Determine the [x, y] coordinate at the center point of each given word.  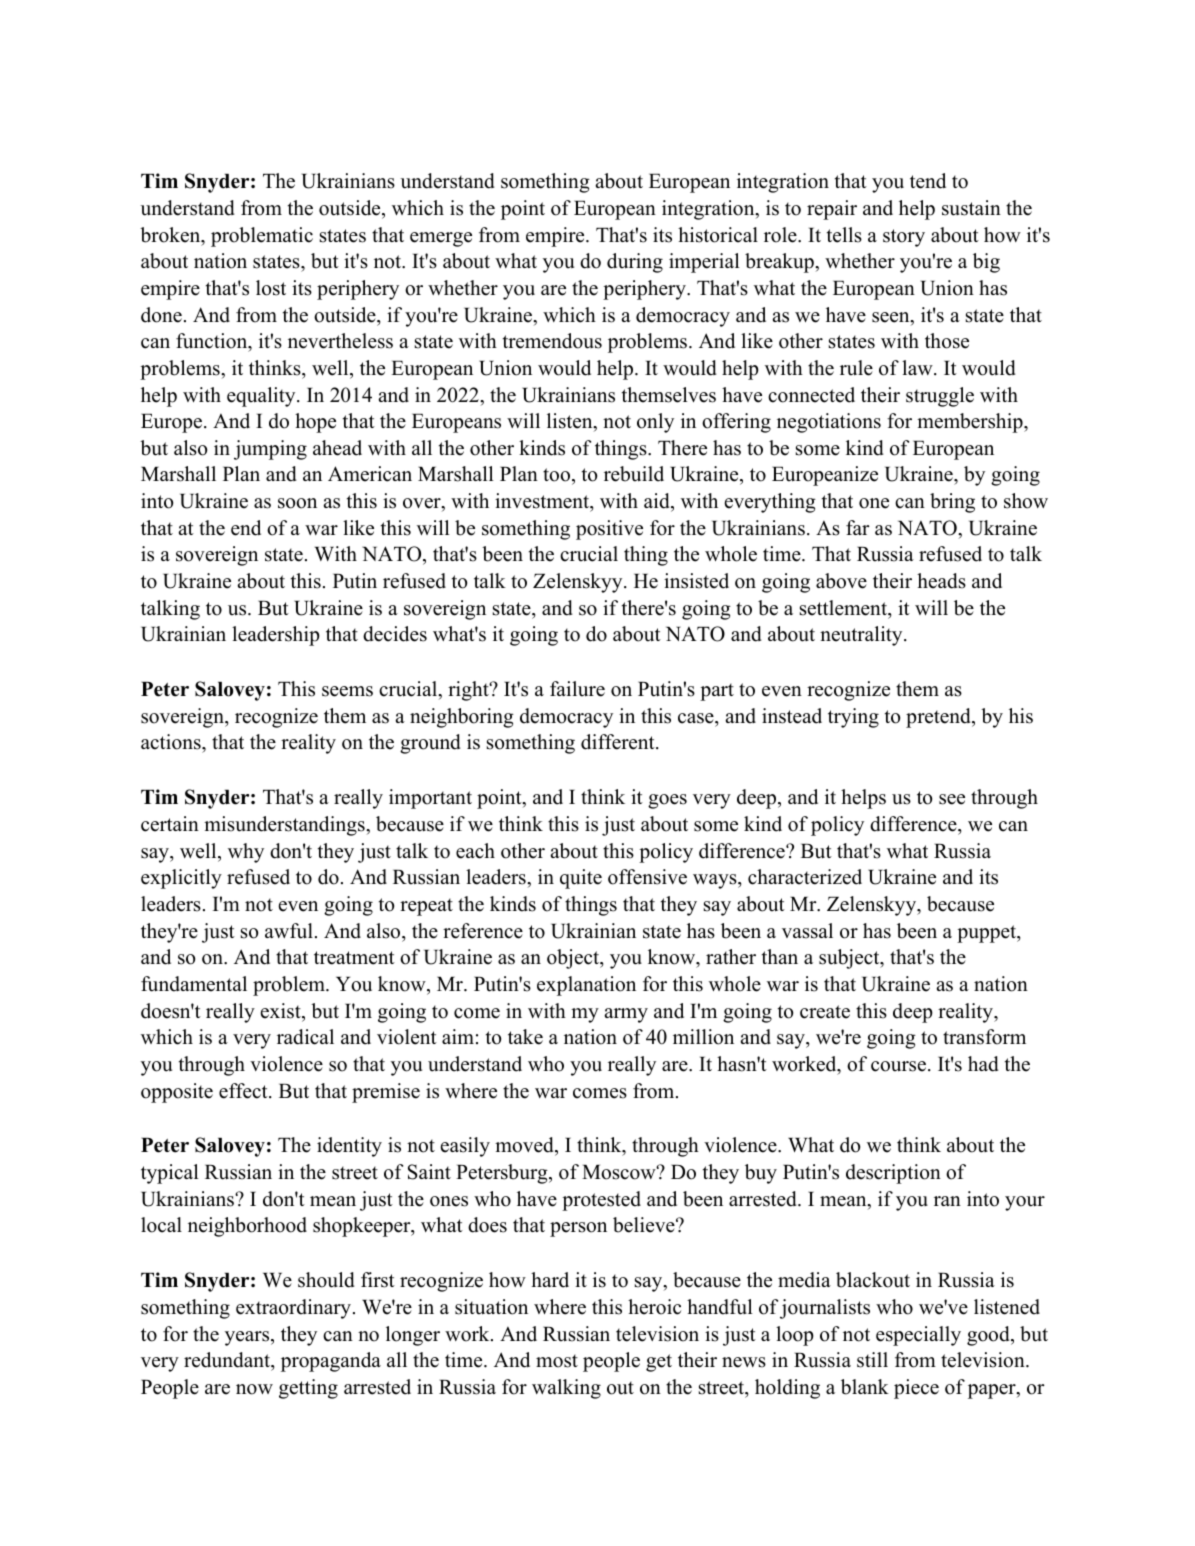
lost [271, 288]
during [635, 263]
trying [853, 718]
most [557, 1361]
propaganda [331, 1362]
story [904, 238]
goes [667, 801]
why [246, 853]
